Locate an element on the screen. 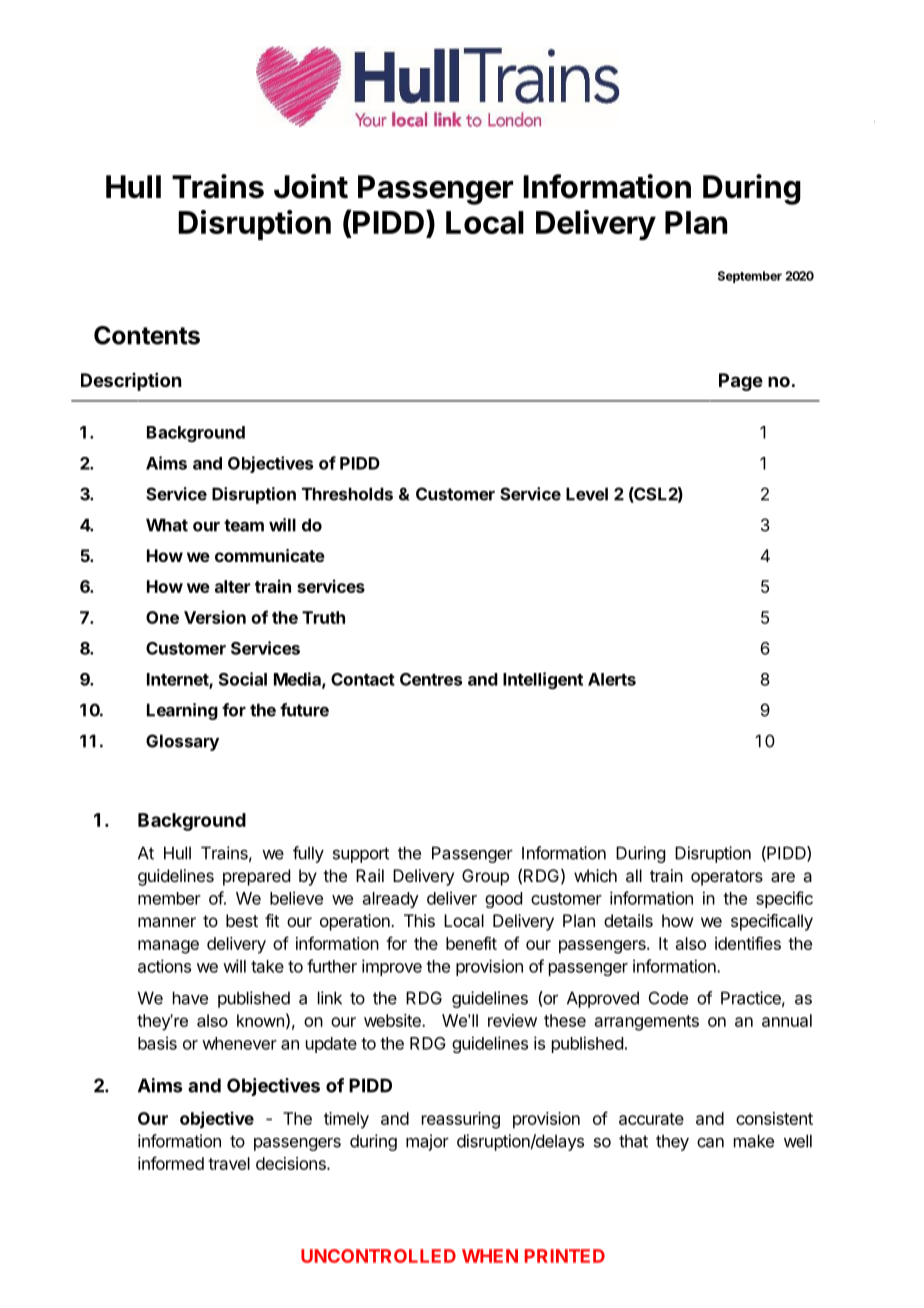 The width and height of the screenshot is (924, 1308). travel is located at coordinates (229, 1163).
